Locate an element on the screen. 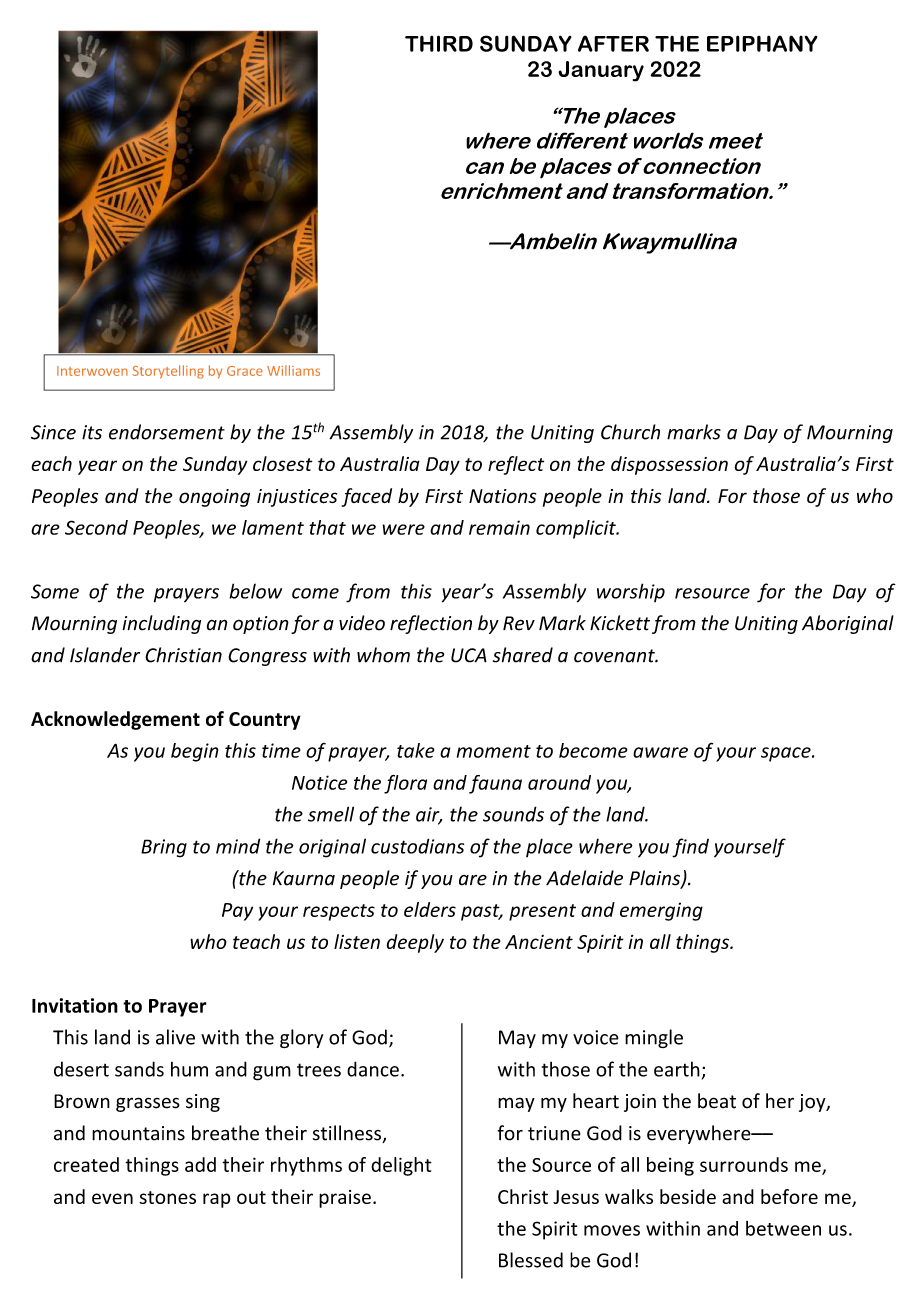  Pay is located at coordinates (237, 912).
